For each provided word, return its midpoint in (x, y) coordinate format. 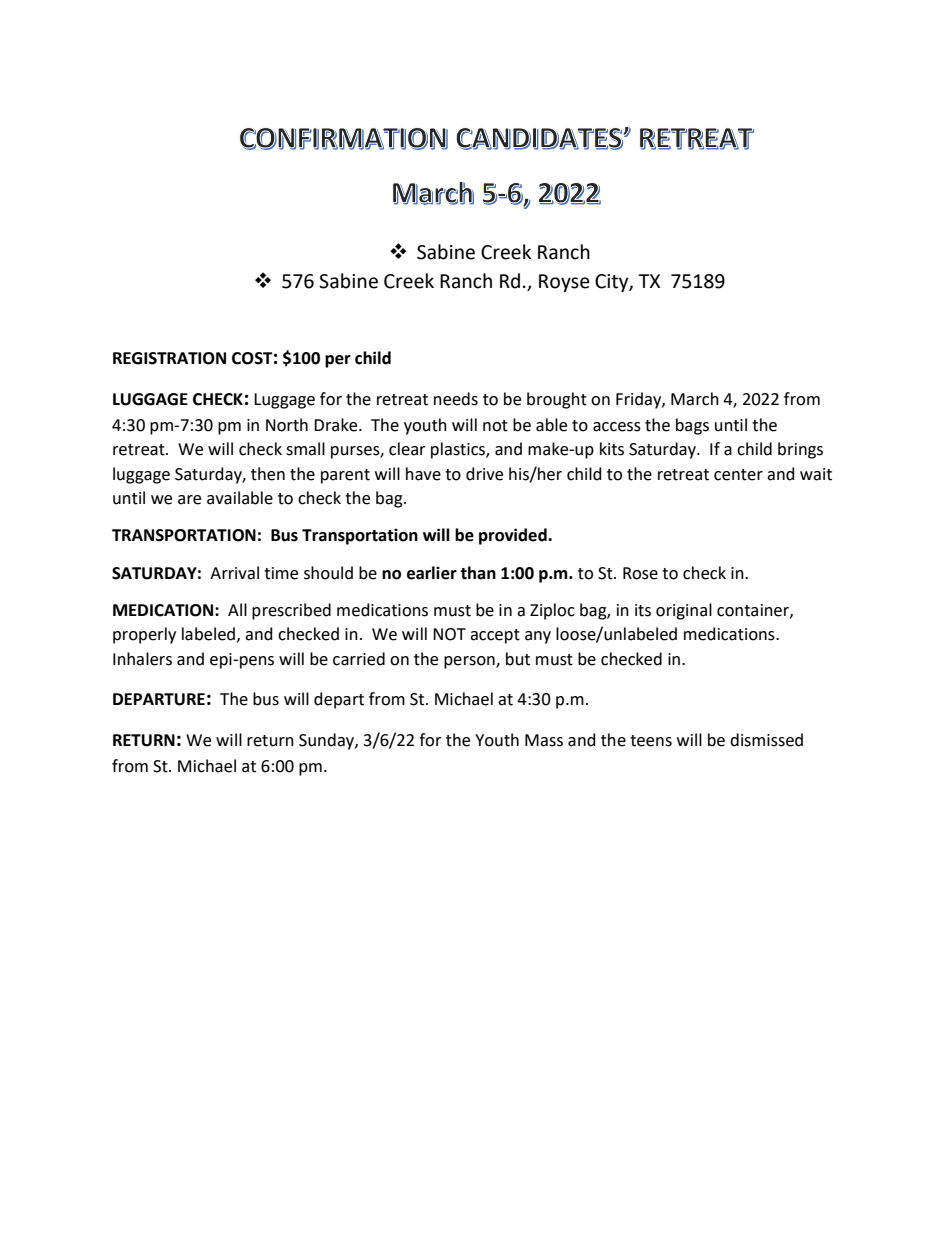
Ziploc (552, 611)
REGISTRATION (169, 358)
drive (484, 474)
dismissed (766, 740)
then (268, 474)
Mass (544, 740)
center (738, 475)
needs (456, 399)
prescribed (291, 611)
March (695, 399)
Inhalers (142, 659)
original (684, 611)
